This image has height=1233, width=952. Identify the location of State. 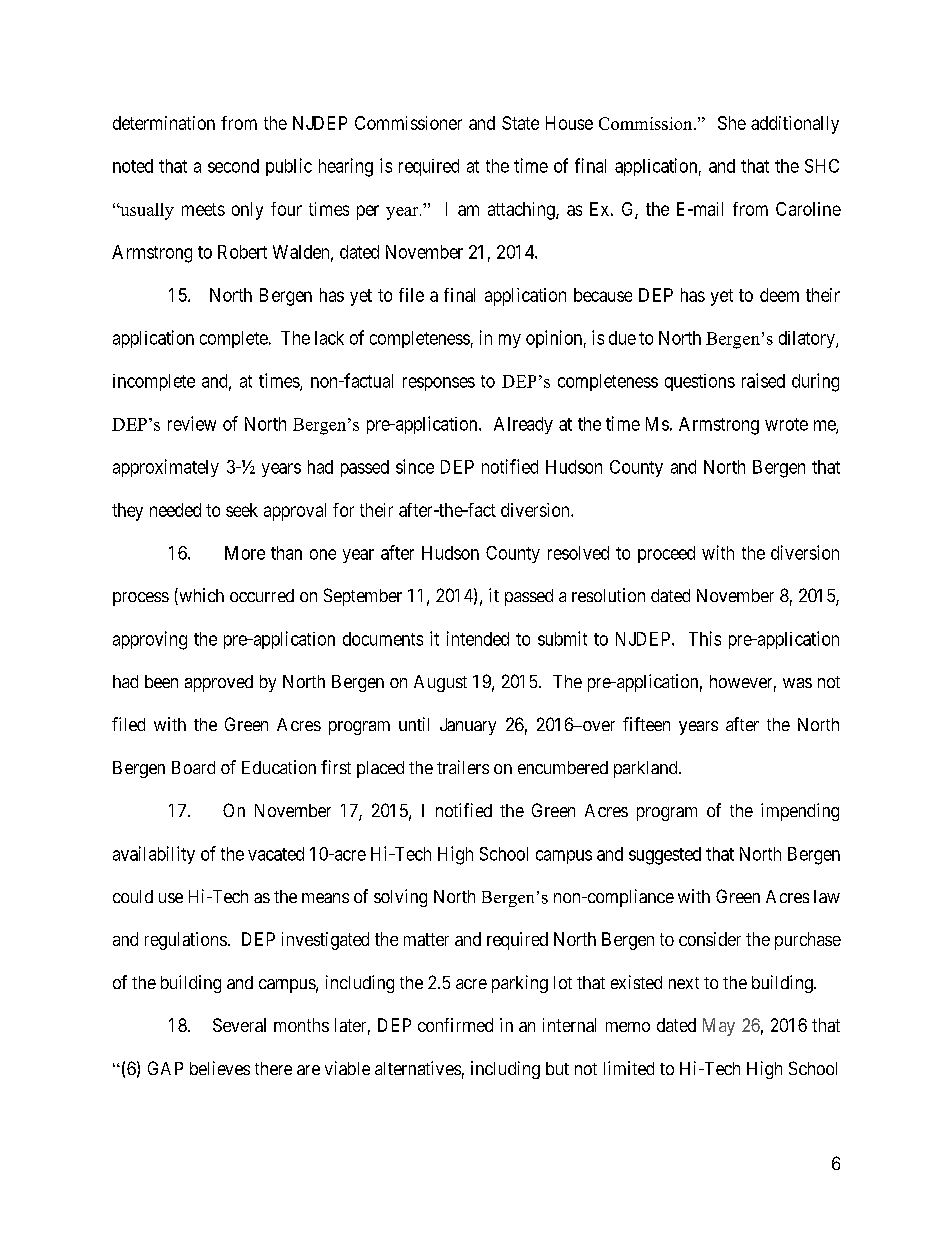
(520, 123).
